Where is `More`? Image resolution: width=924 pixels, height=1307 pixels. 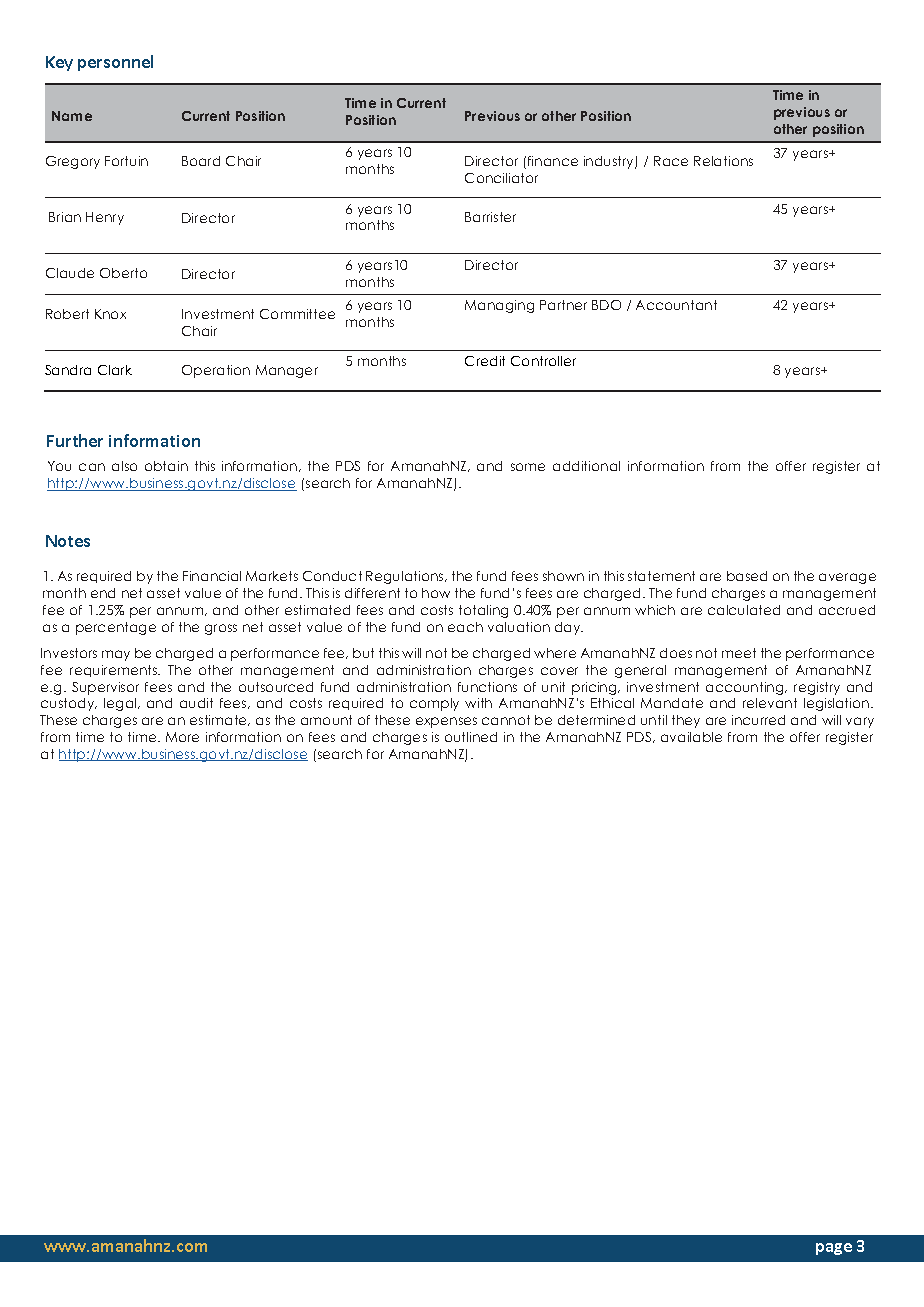 More is located at coordinates (182, 737).
